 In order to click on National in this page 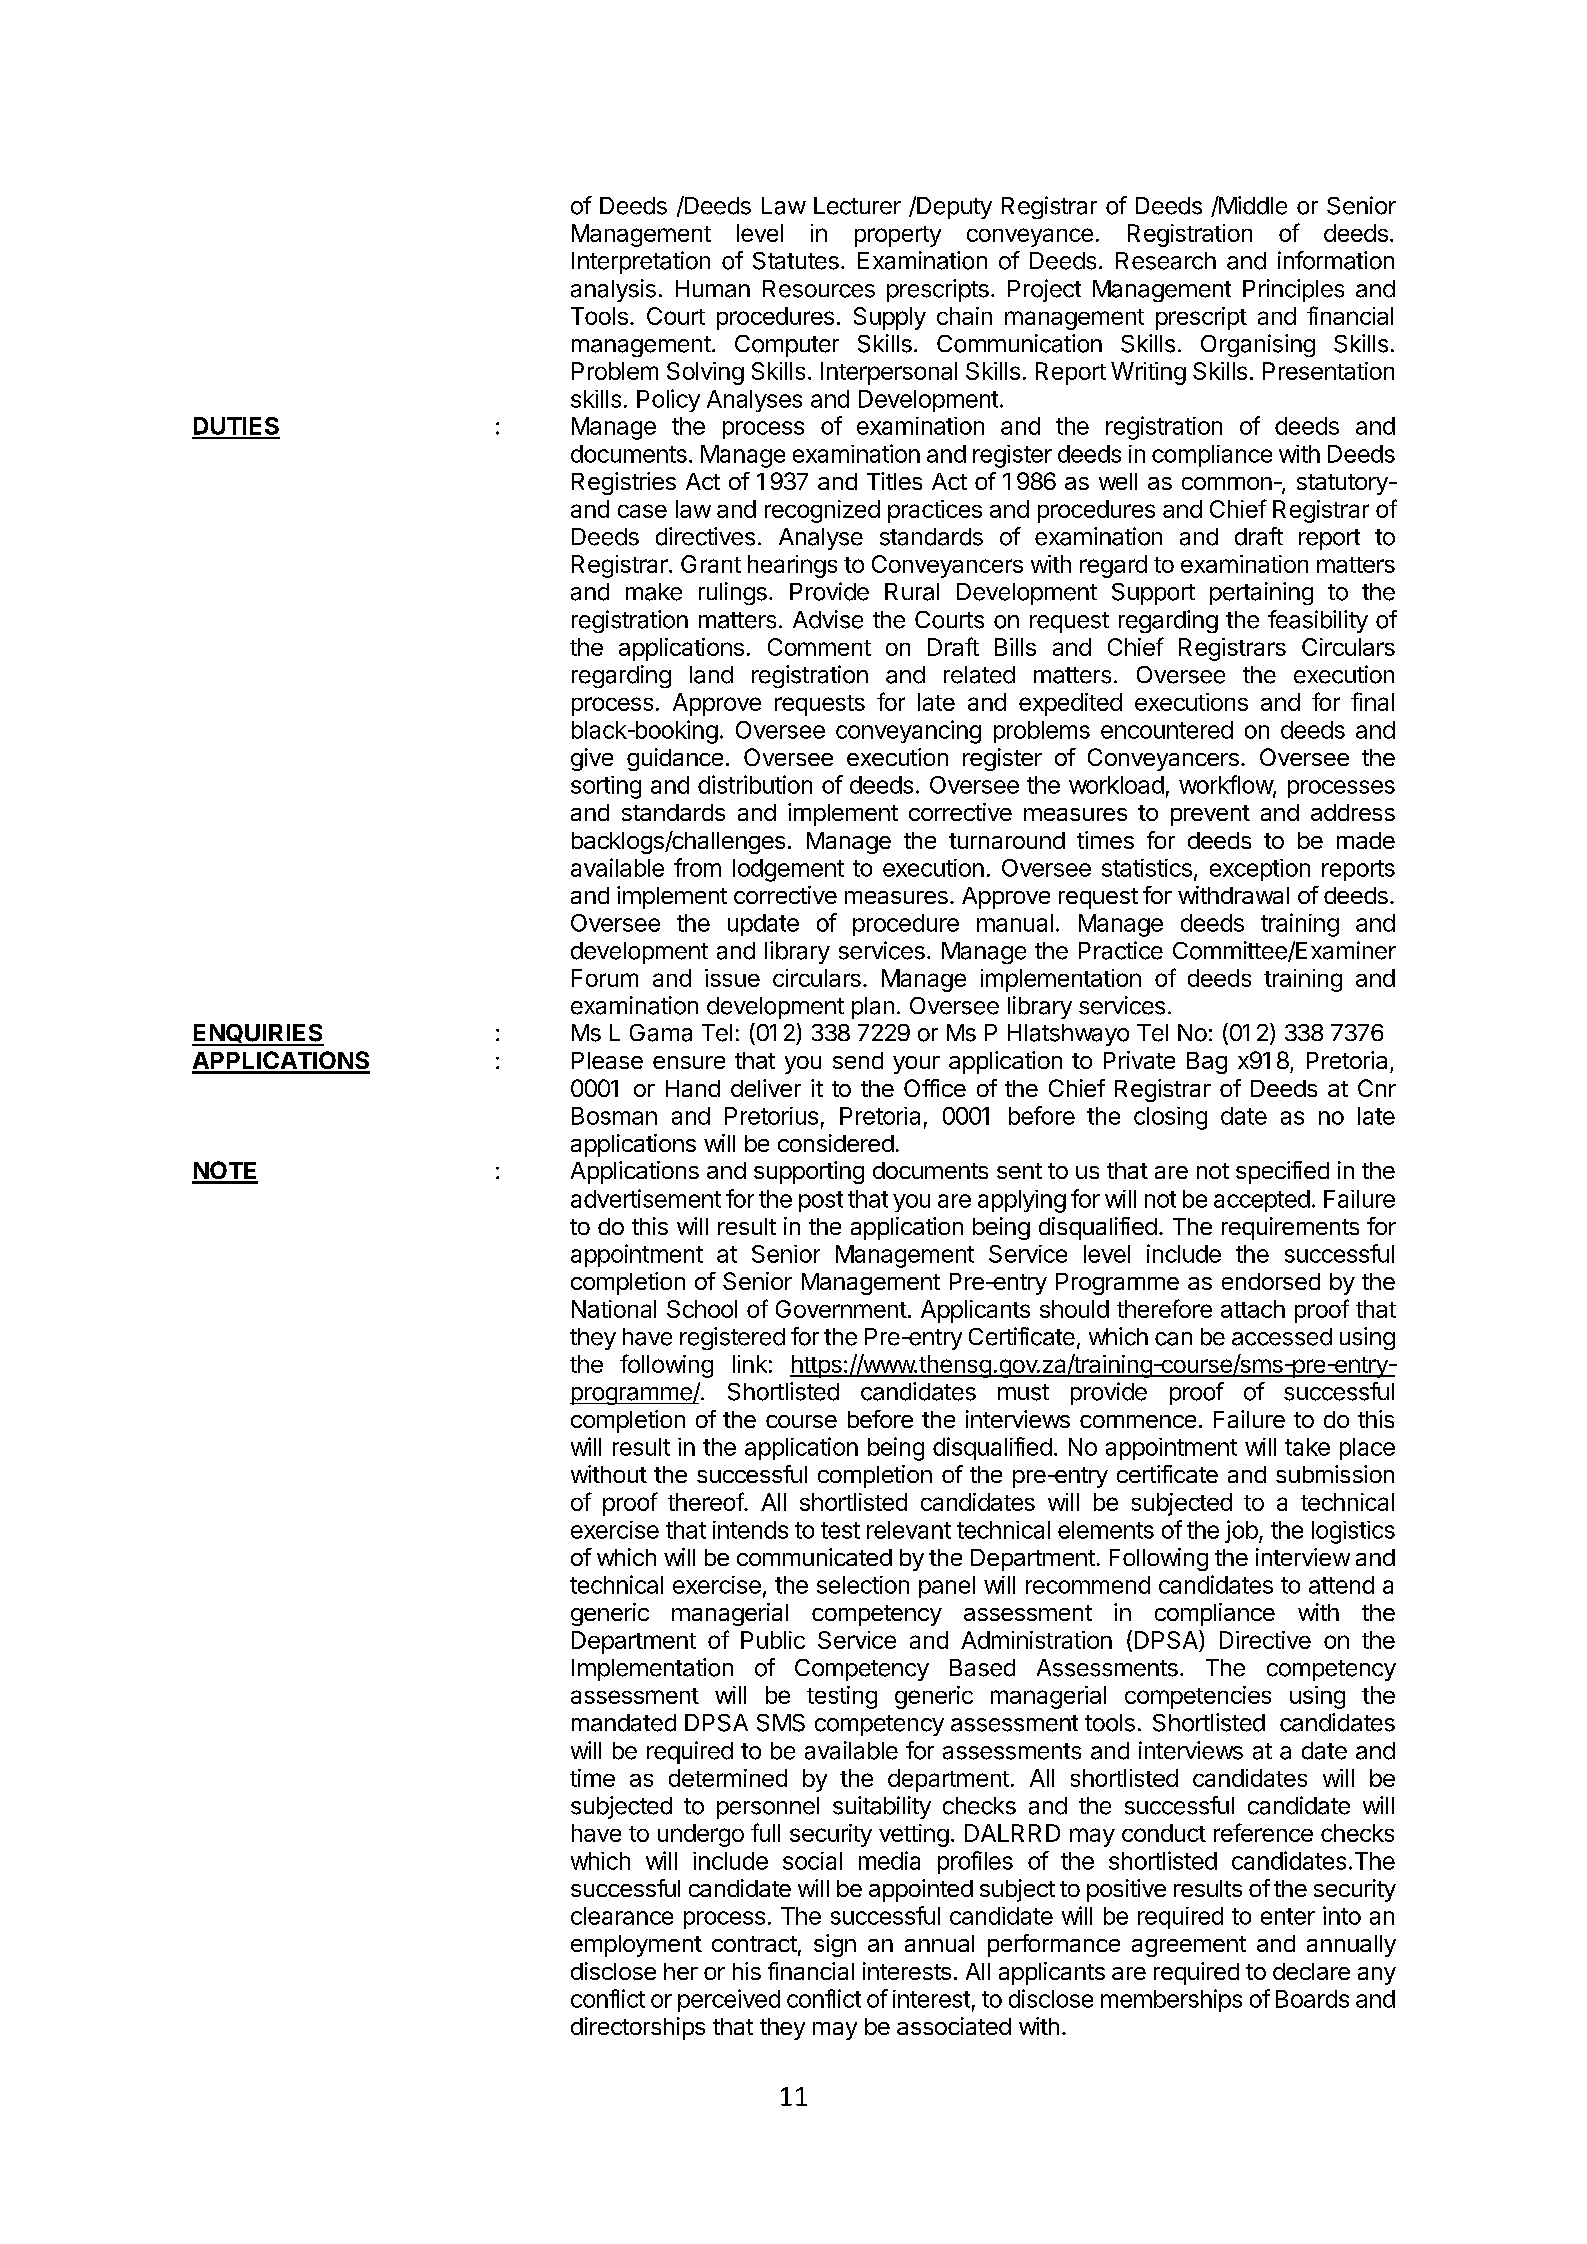, I will do `click(614, 1309)`.
